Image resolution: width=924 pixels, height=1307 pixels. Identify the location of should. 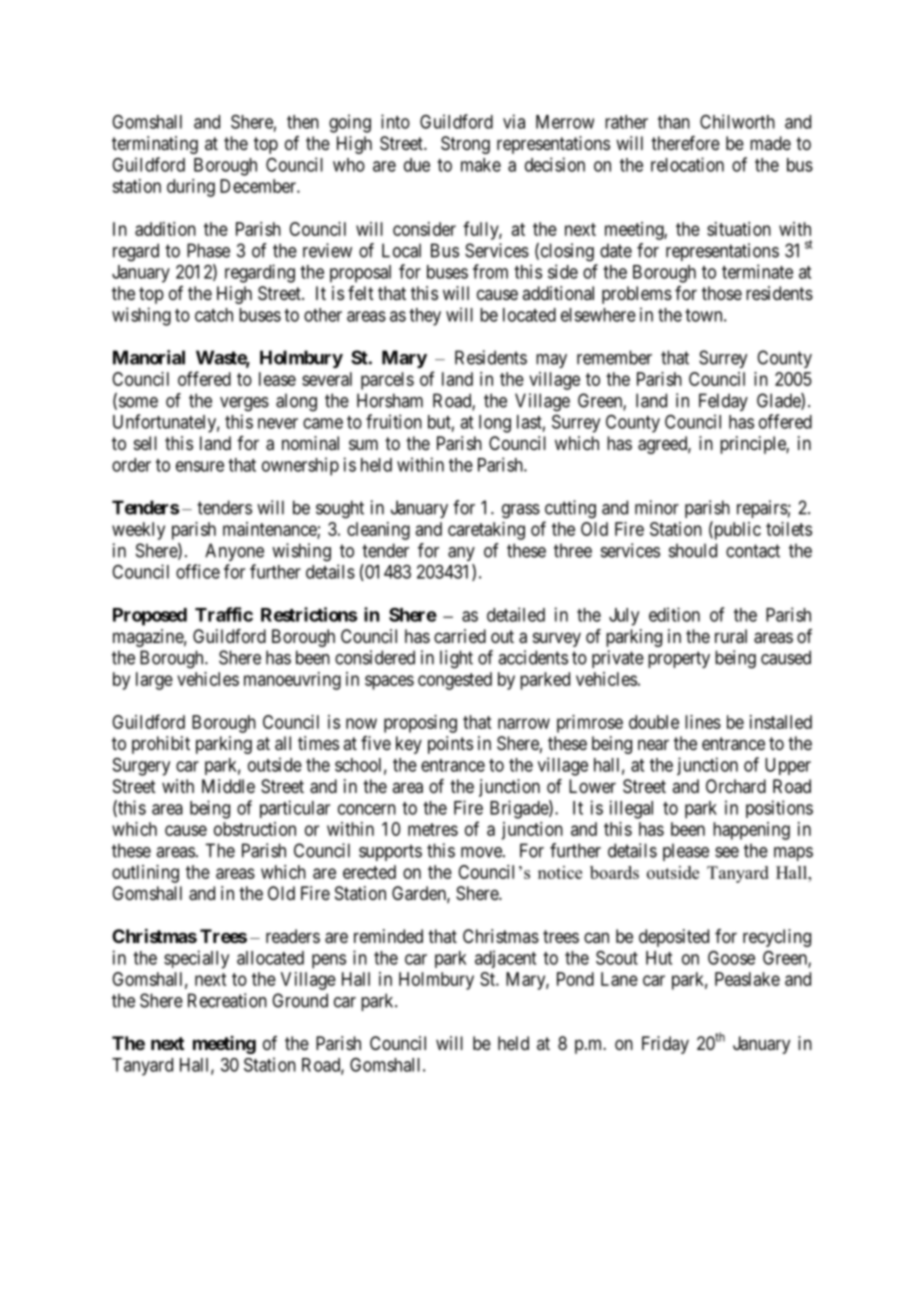
(693, 550).
